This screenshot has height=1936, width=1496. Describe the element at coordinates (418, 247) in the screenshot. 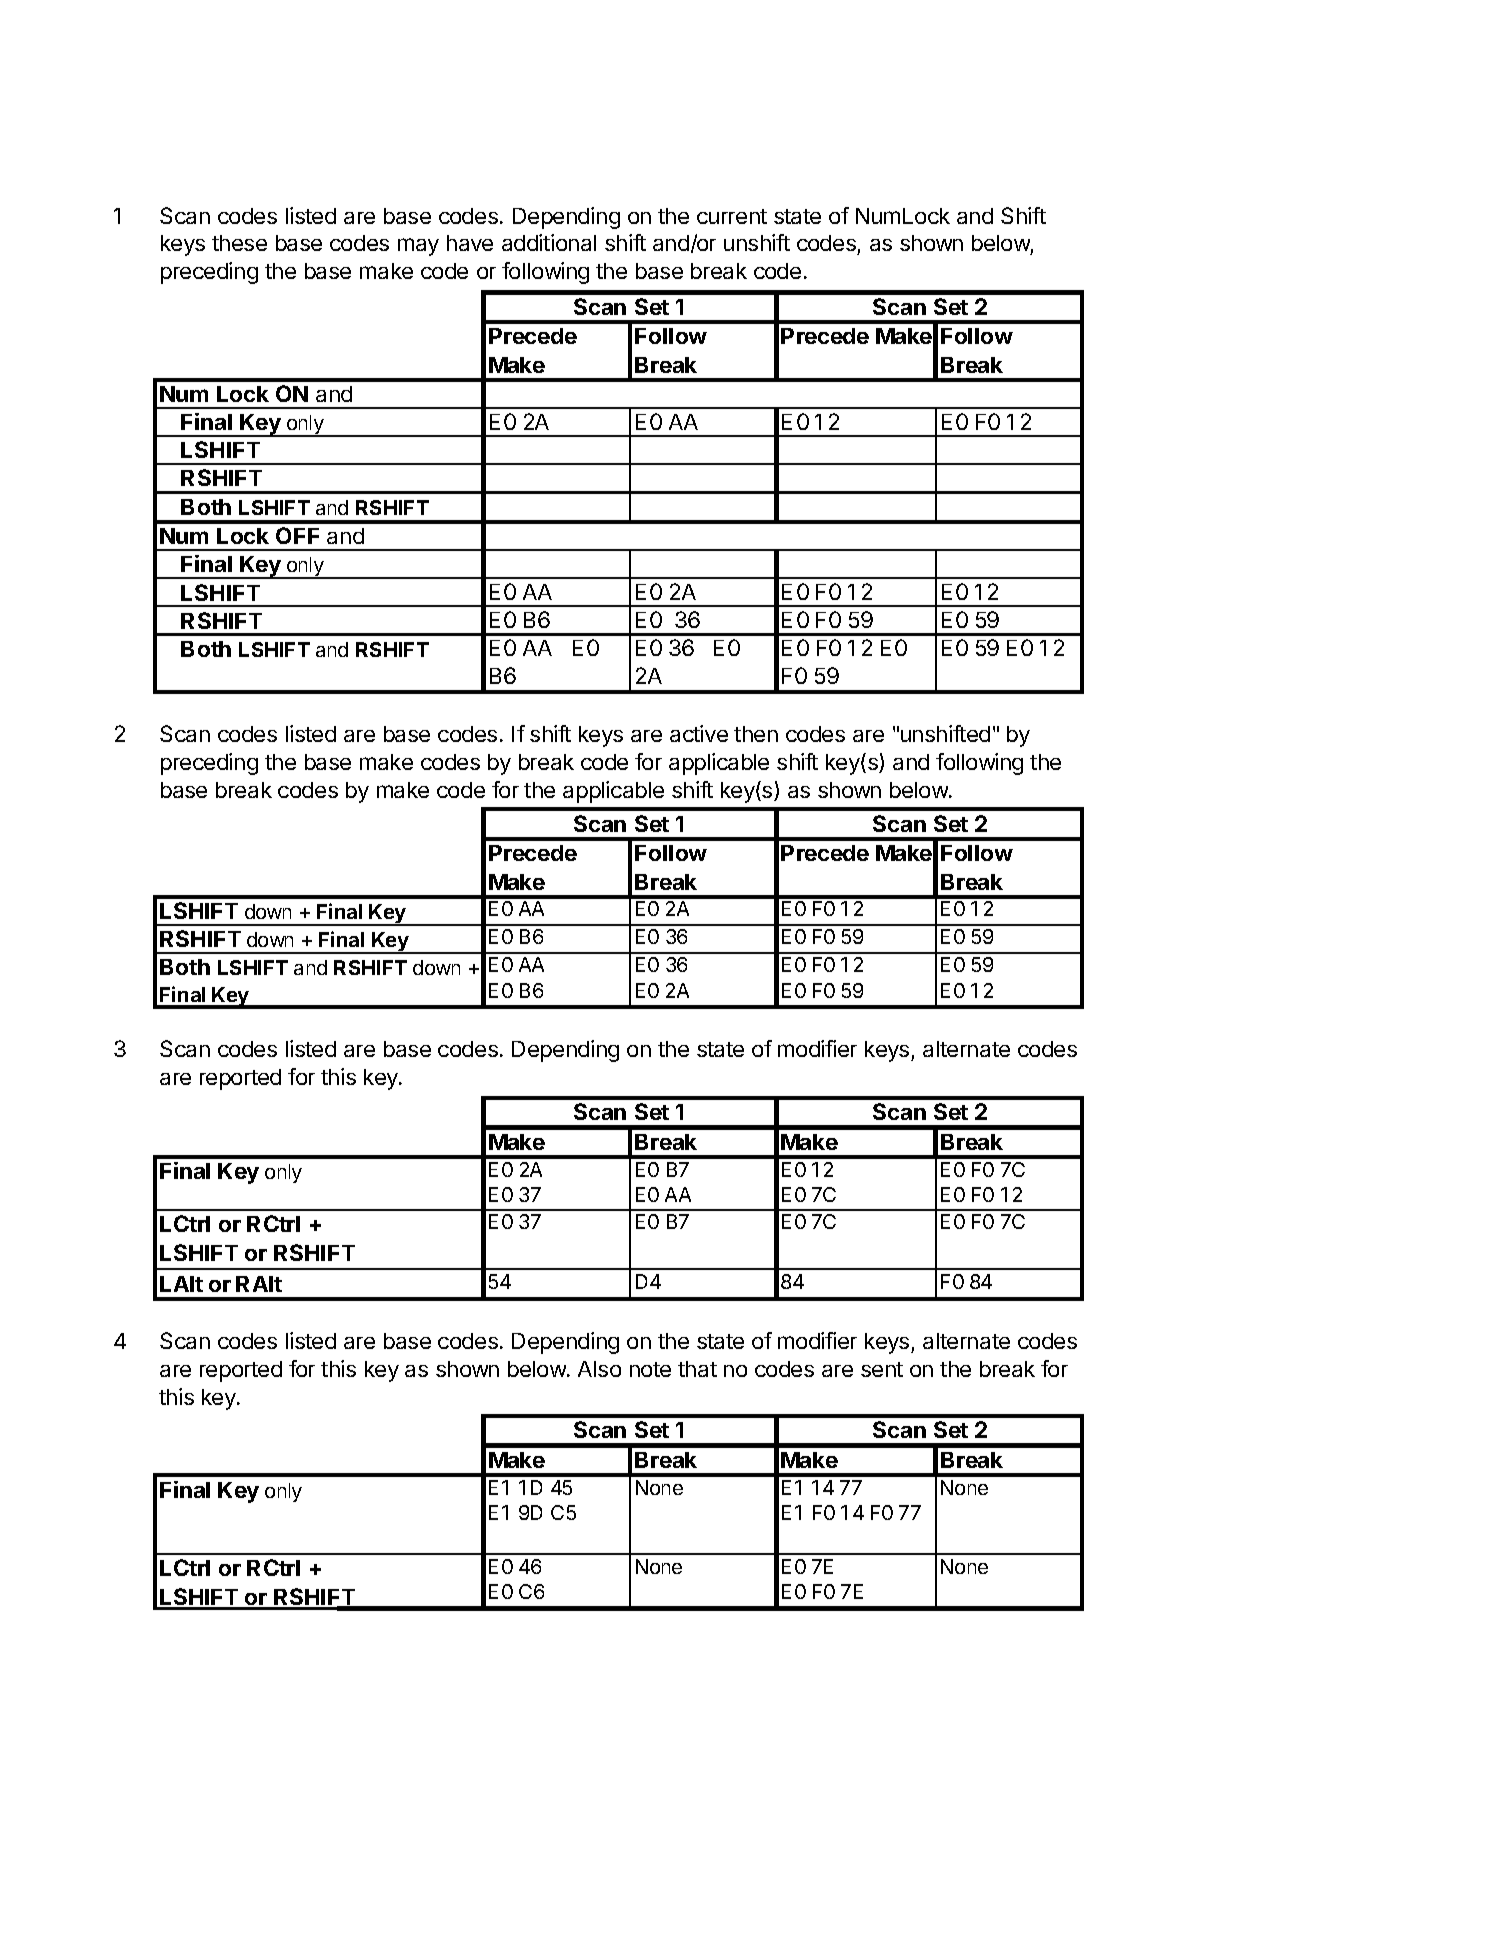

I see `may` at that location.
